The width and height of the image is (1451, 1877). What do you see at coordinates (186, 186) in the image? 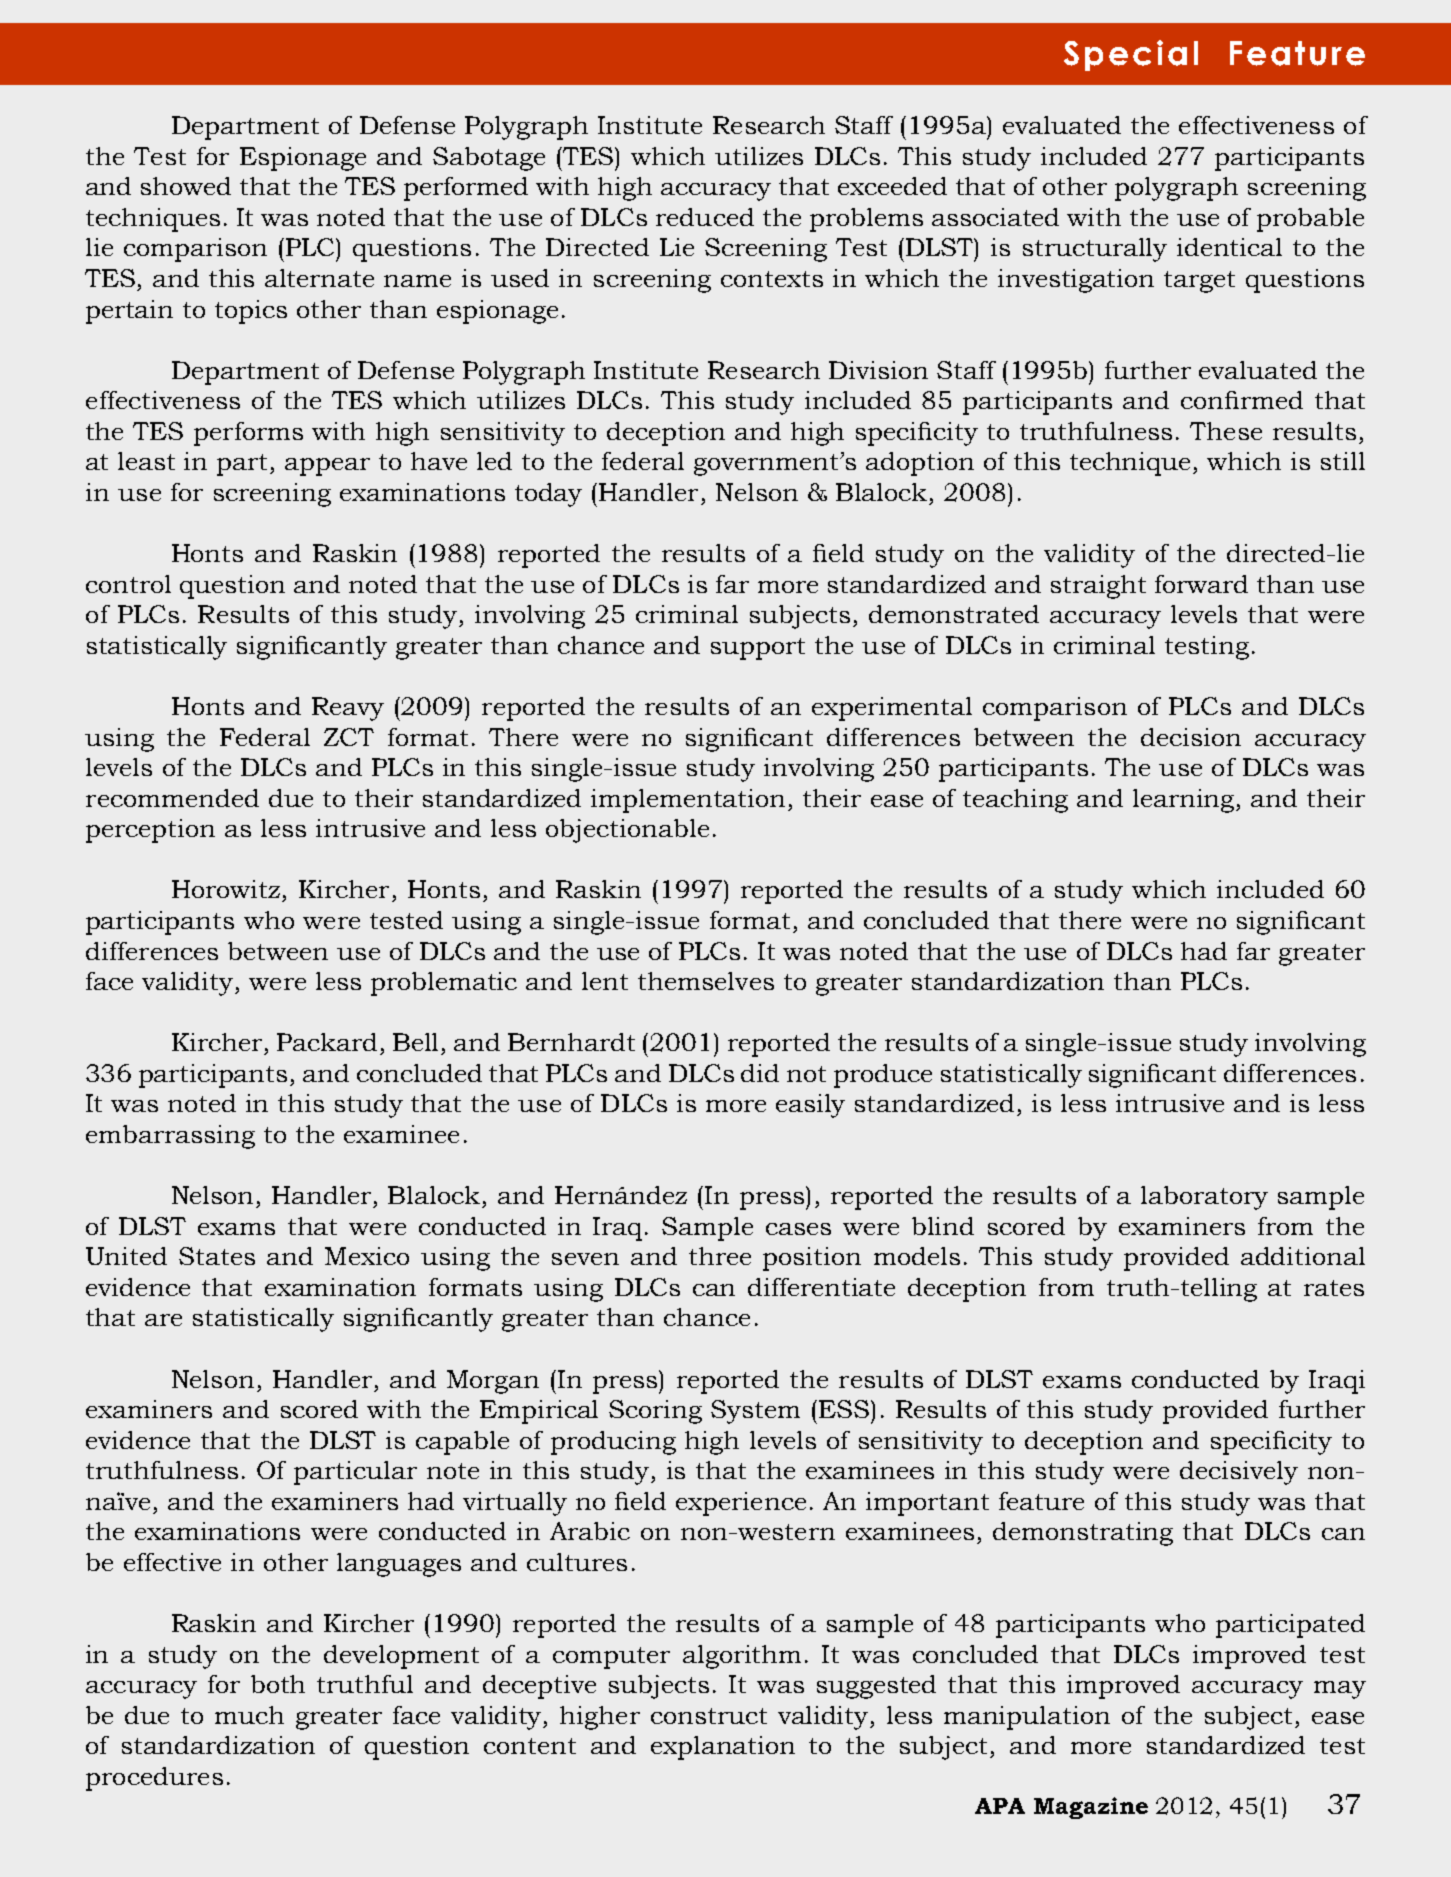
I see `showed` at bounding box center [186, 186].
